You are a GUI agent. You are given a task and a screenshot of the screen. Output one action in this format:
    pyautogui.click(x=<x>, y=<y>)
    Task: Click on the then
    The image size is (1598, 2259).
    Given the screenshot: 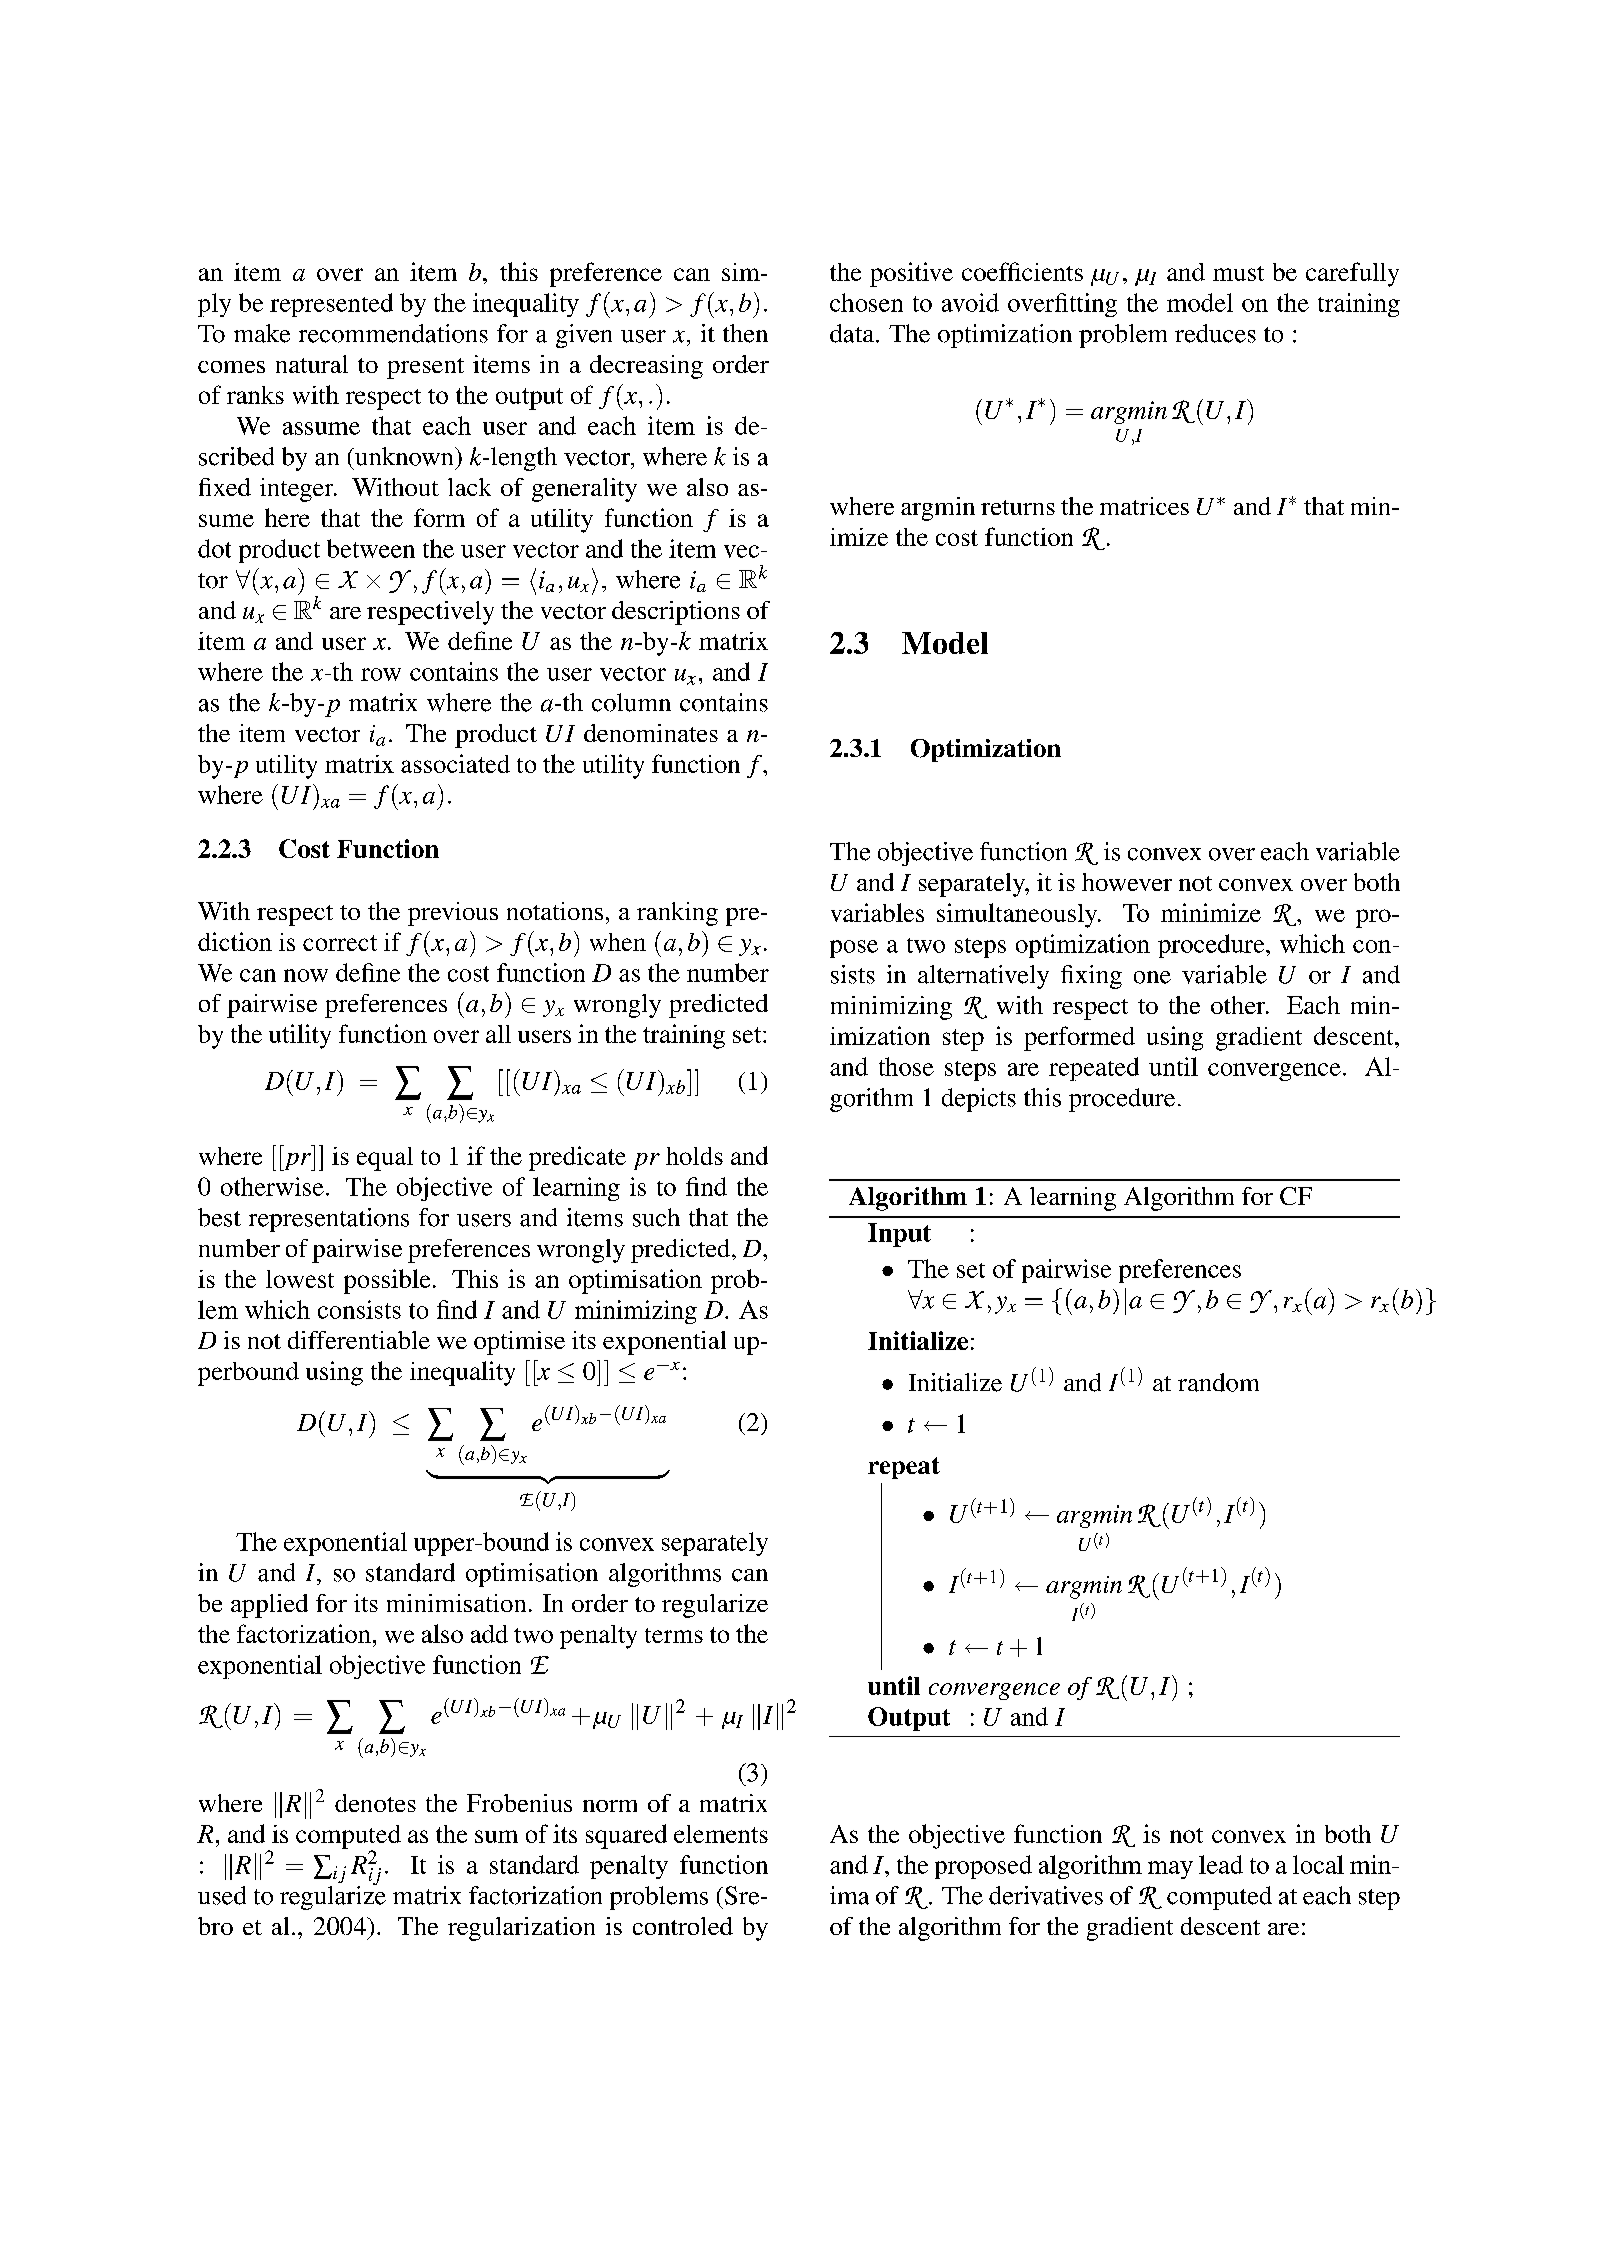 What is the action you would take?
    pyautogui.click(x=745, y=333)
